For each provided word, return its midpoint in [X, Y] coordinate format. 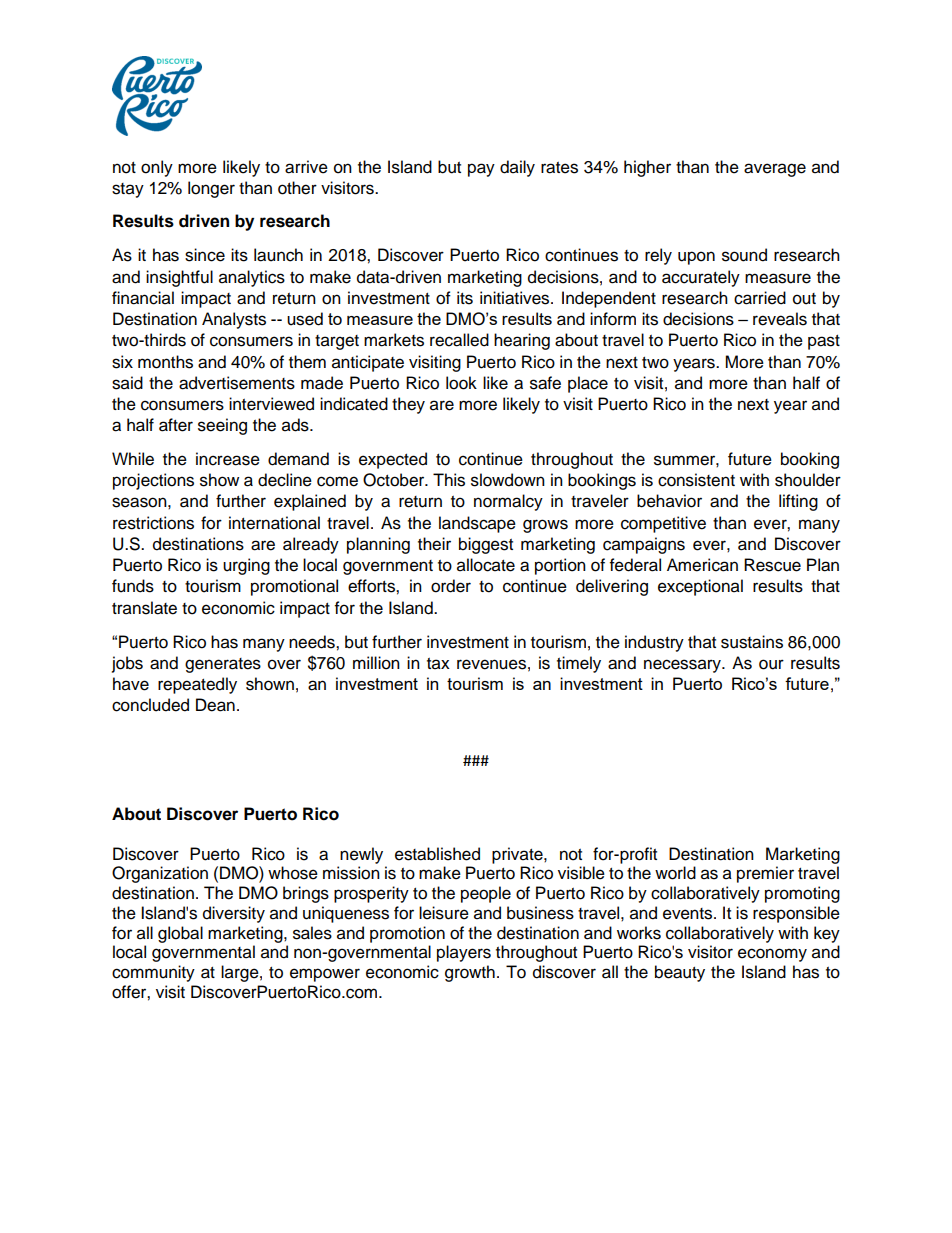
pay [481, 170]
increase [228, 459]
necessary [683, 666]
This [449, 480]
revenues [491, 664]
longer [211, 189]
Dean [215, 705]
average [775, 170]
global [180, 934]
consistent [696, 480]
